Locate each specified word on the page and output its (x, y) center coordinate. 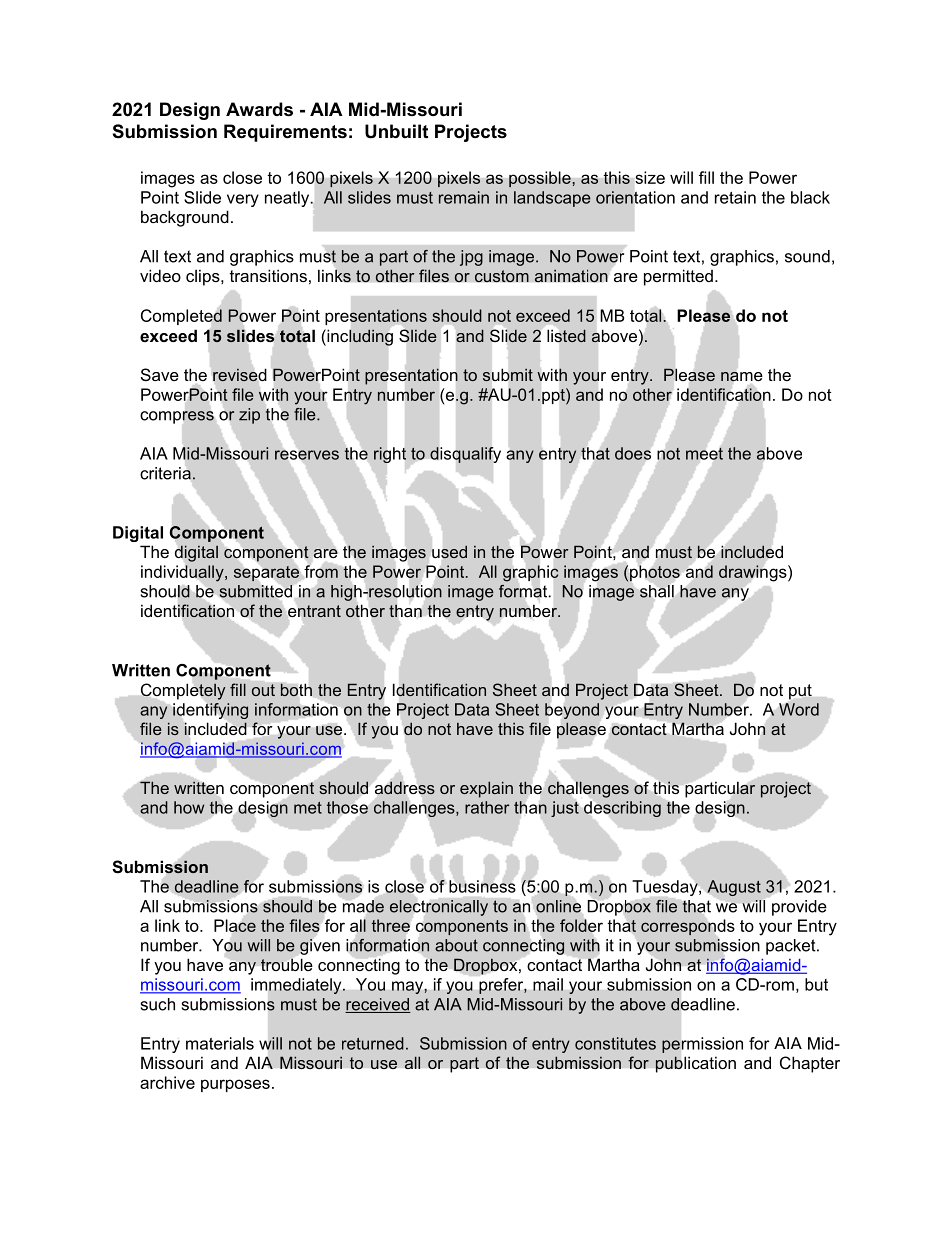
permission (702, 1045)
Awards (259, 109)
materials (220, 1043)
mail (548, 984)
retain (735, 197)
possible (541, 179)
